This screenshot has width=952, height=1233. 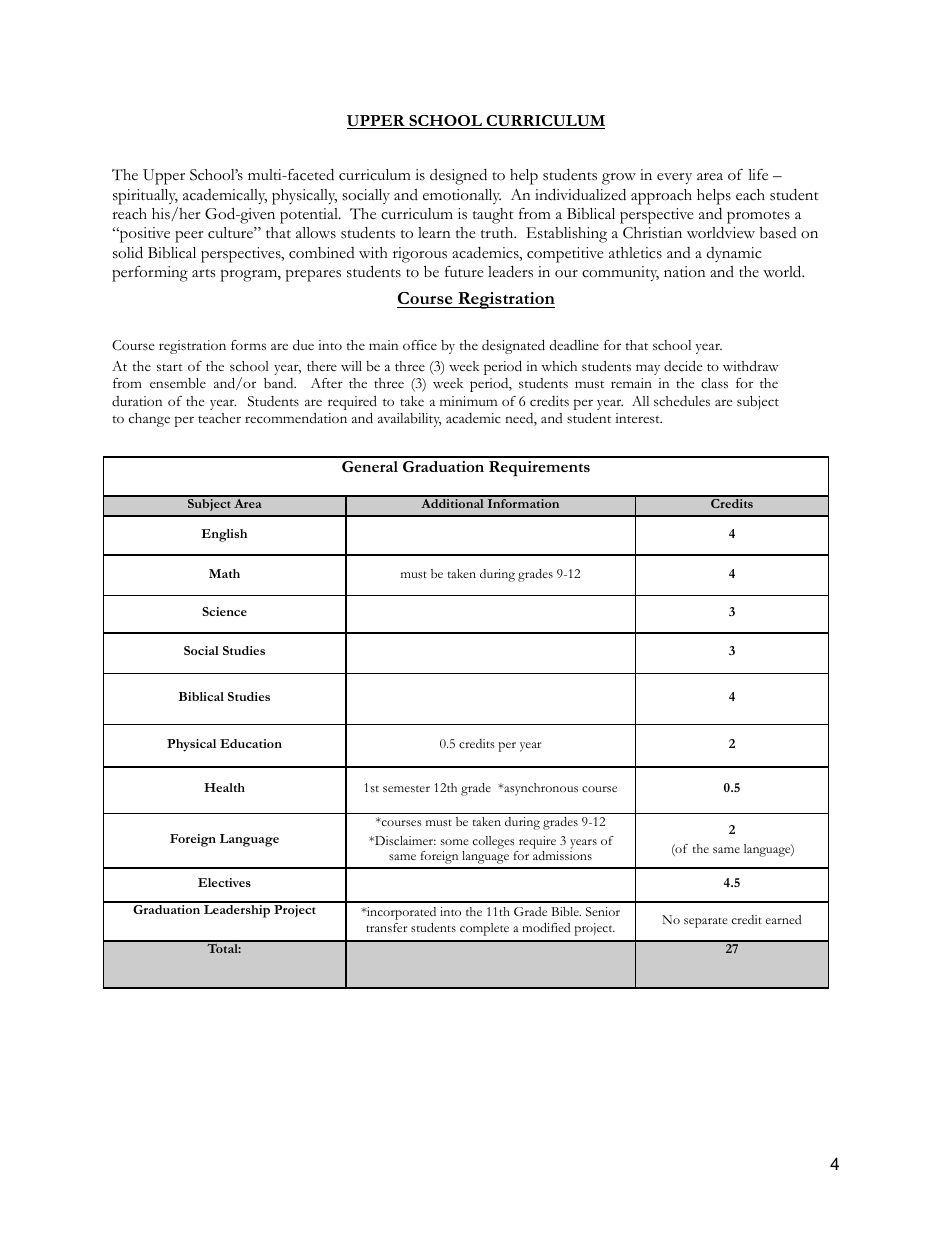 What do you see at coordinates (638, 418) in the screenshot?
I see `interest` at bounding box center [638, 418].
